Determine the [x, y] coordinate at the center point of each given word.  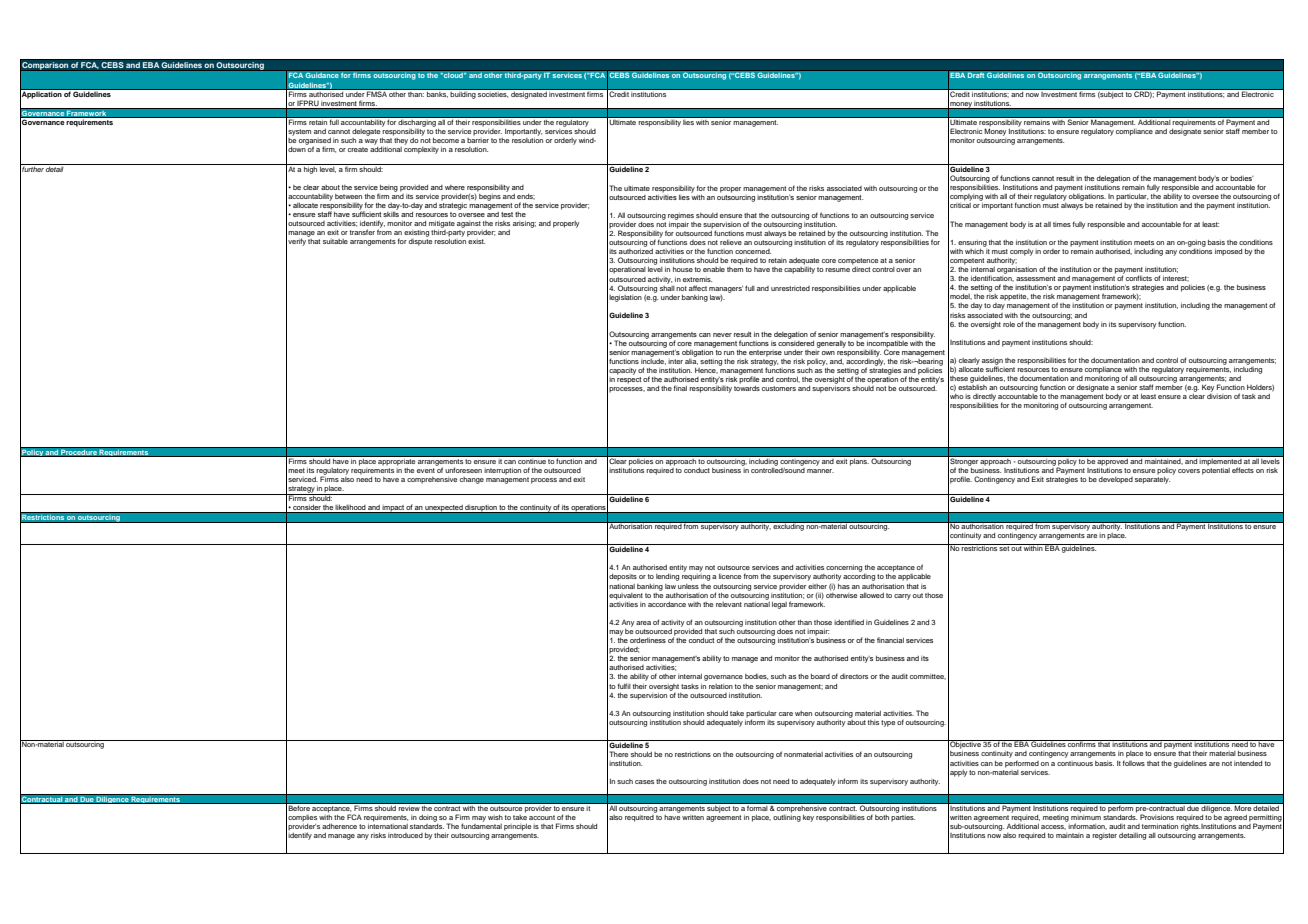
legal [779, 605]
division [1219, 396]
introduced [405, 835]
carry [902, 597]
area [643, 623]
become [446, 140]
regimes [681, 216]
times [1062, 224]
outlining [787, 817]
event [426, 470]
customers [779, 388]
